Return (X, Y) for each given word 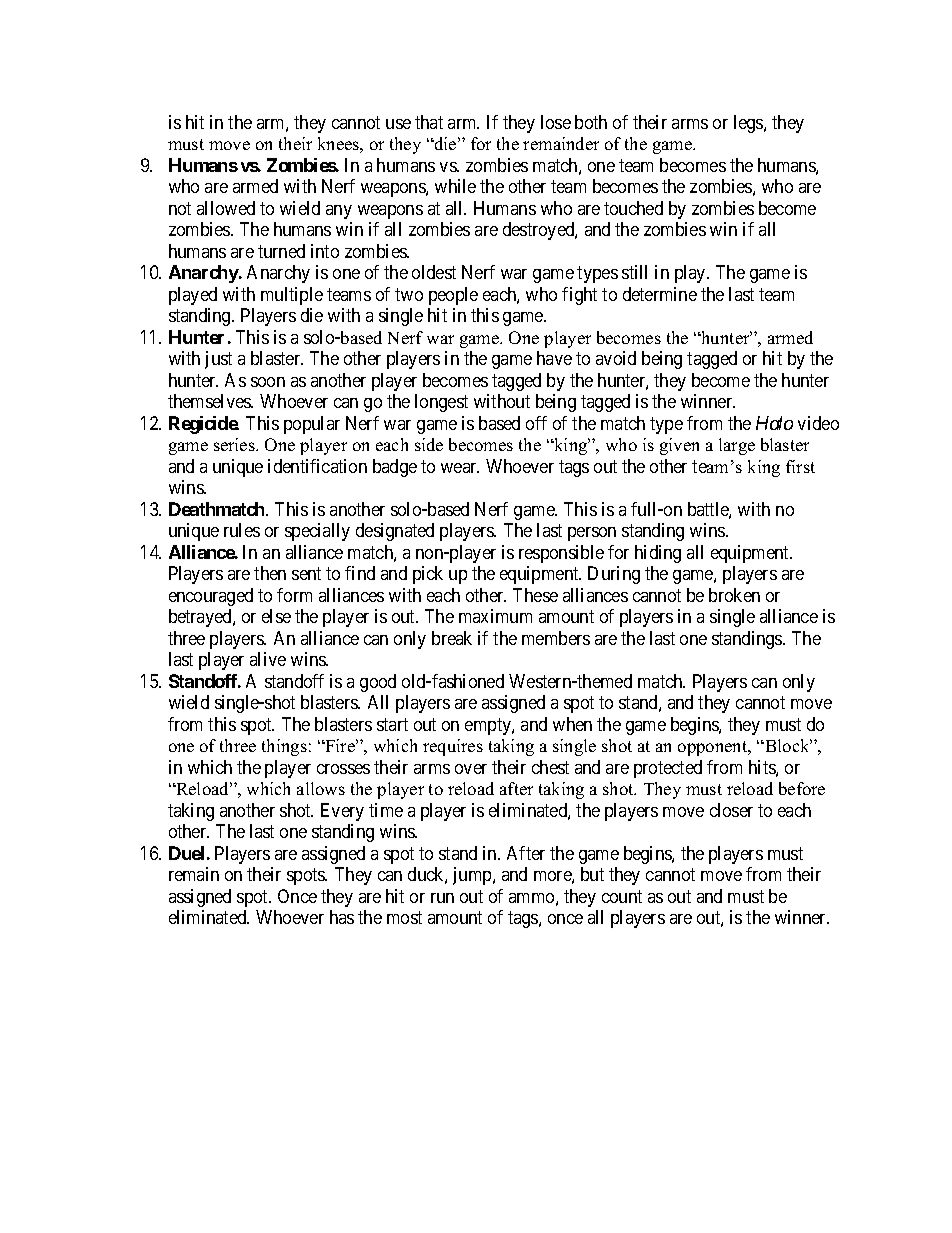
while (455, 186)
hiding (658, 554)
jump (473, 876)
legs (749, 124)
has (342, 917)
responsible (561, 554)
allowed (226, 208)
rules (242, 530)
